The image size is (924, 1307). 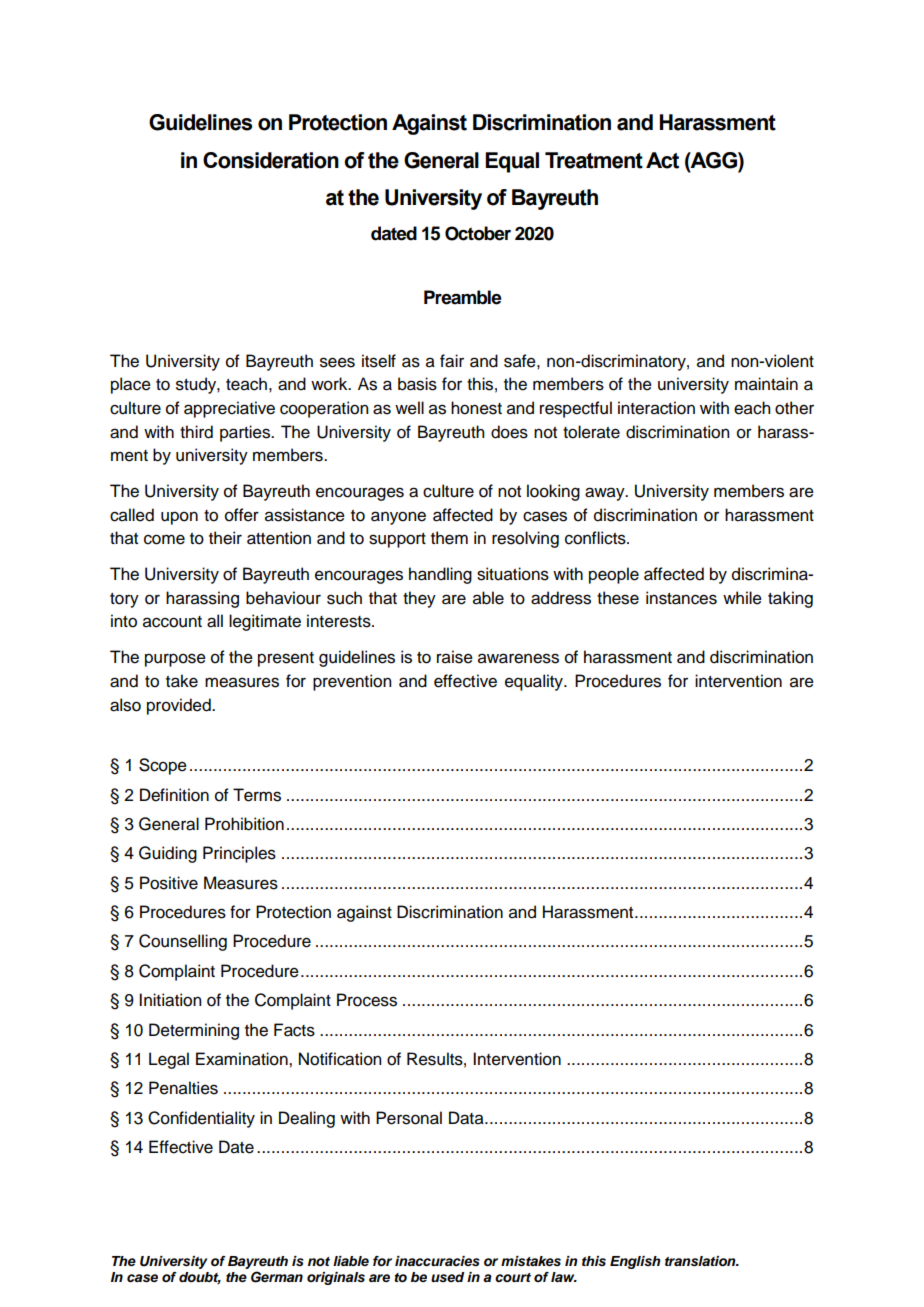 I want to click on interaction, so click(x=656, y=408).
